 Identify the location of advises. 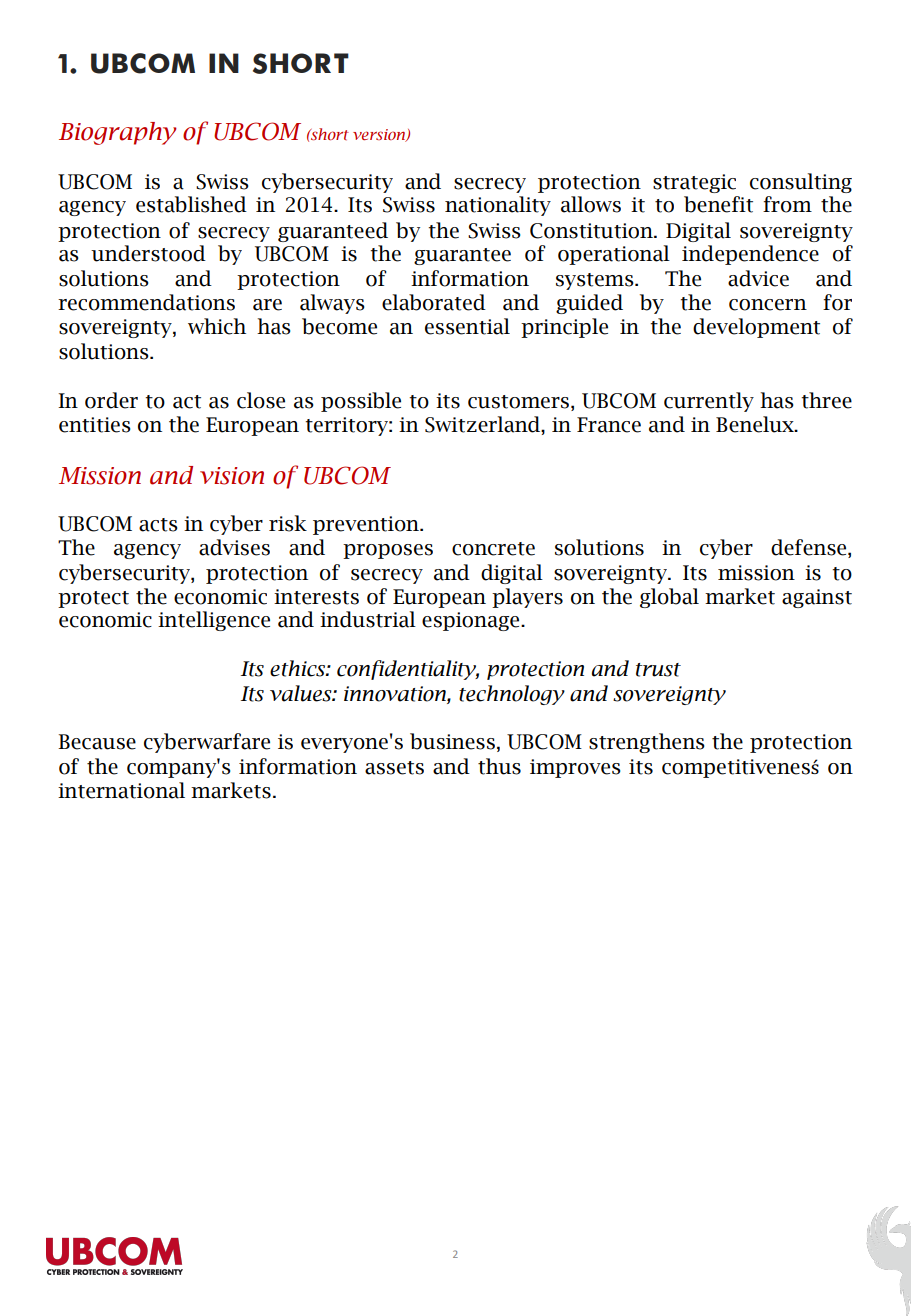
(234, 547).
